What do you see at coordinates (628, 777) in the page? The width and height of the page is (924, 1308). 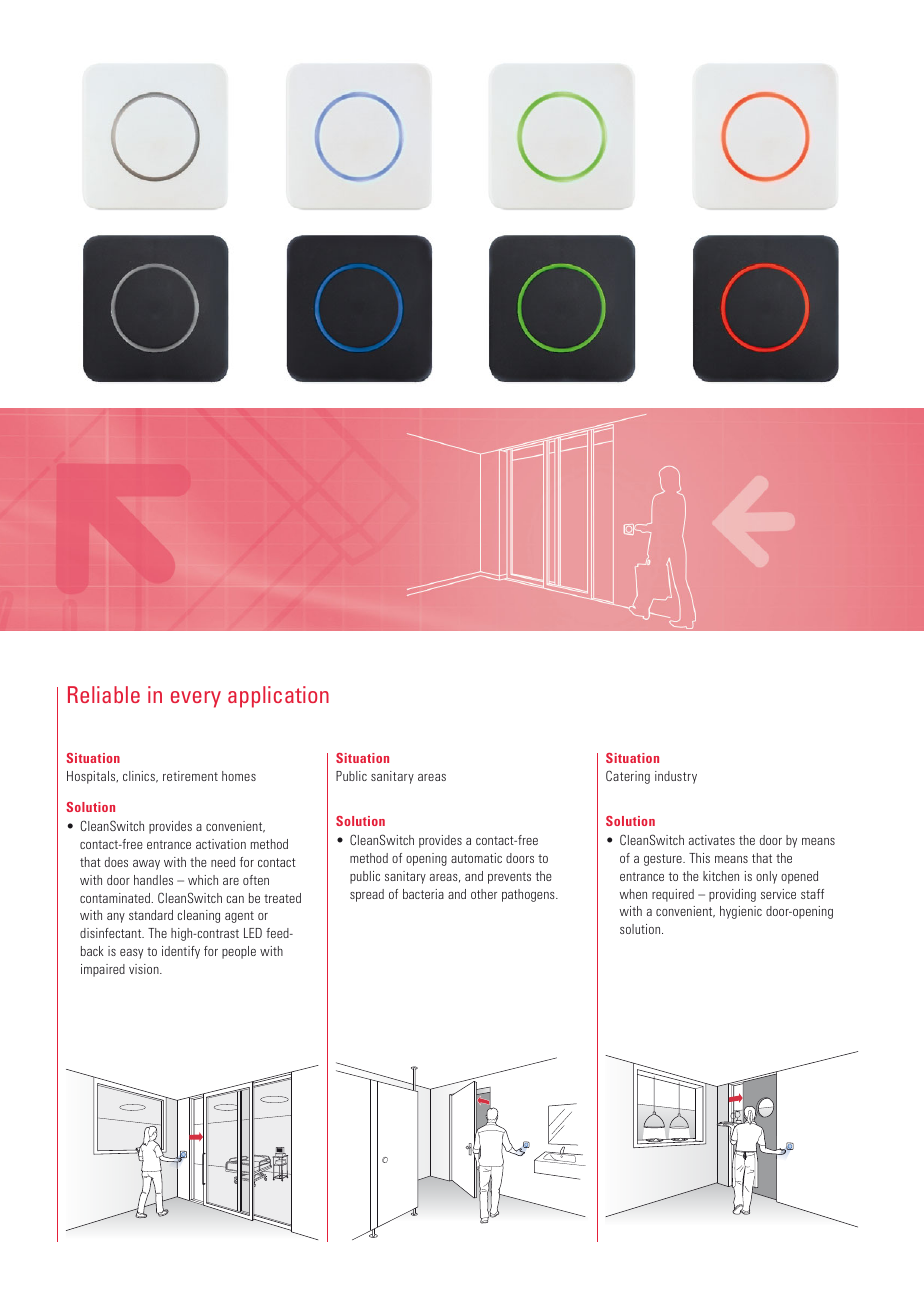 I see `Catering` at bounding box center [628, 777].
